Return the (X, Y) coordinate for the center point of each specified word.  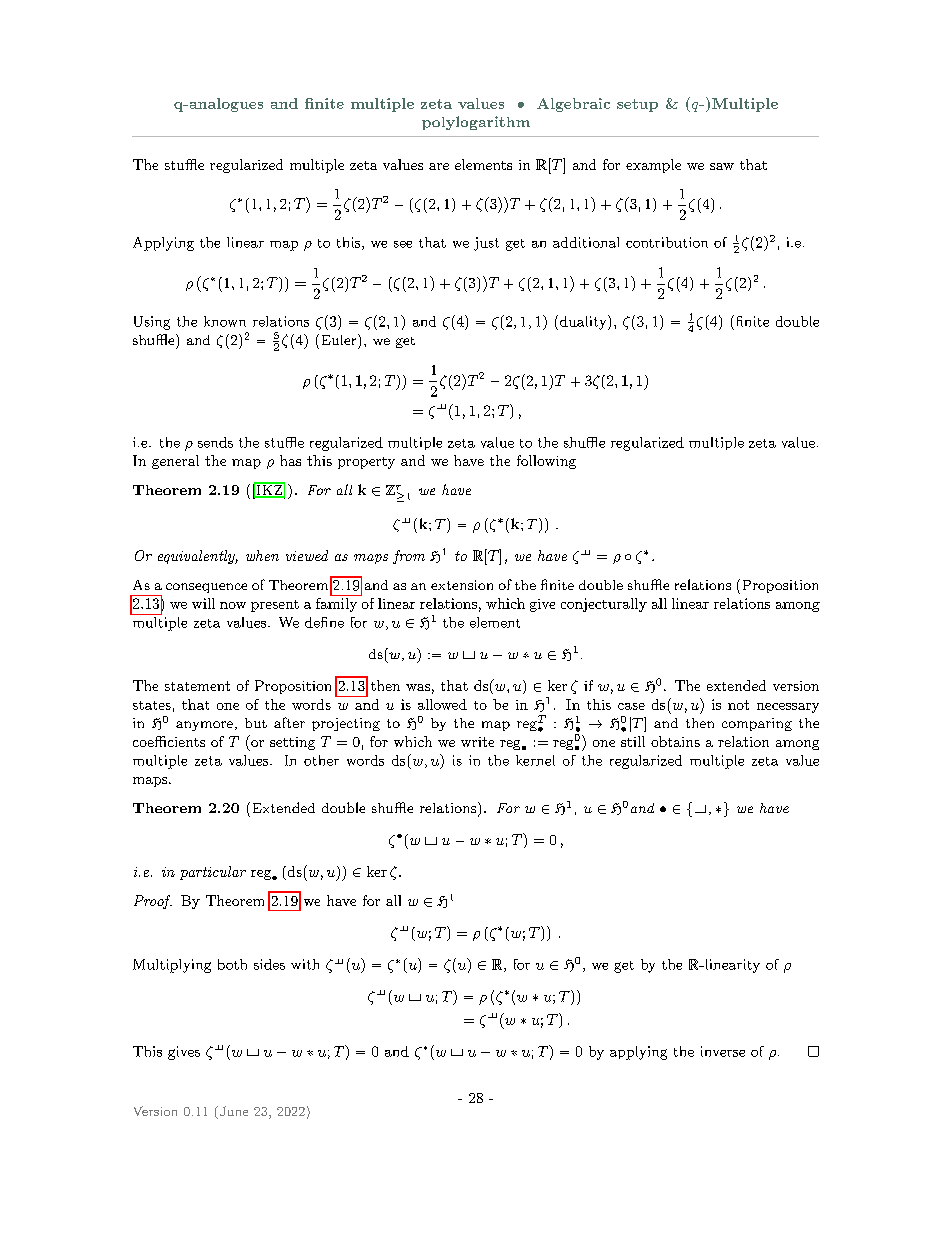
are (439, 166)
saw (722, 166)
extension (462, 585)
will (203, 603)
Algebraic (573, 105)
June (232, 1112)
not (738, 705)
